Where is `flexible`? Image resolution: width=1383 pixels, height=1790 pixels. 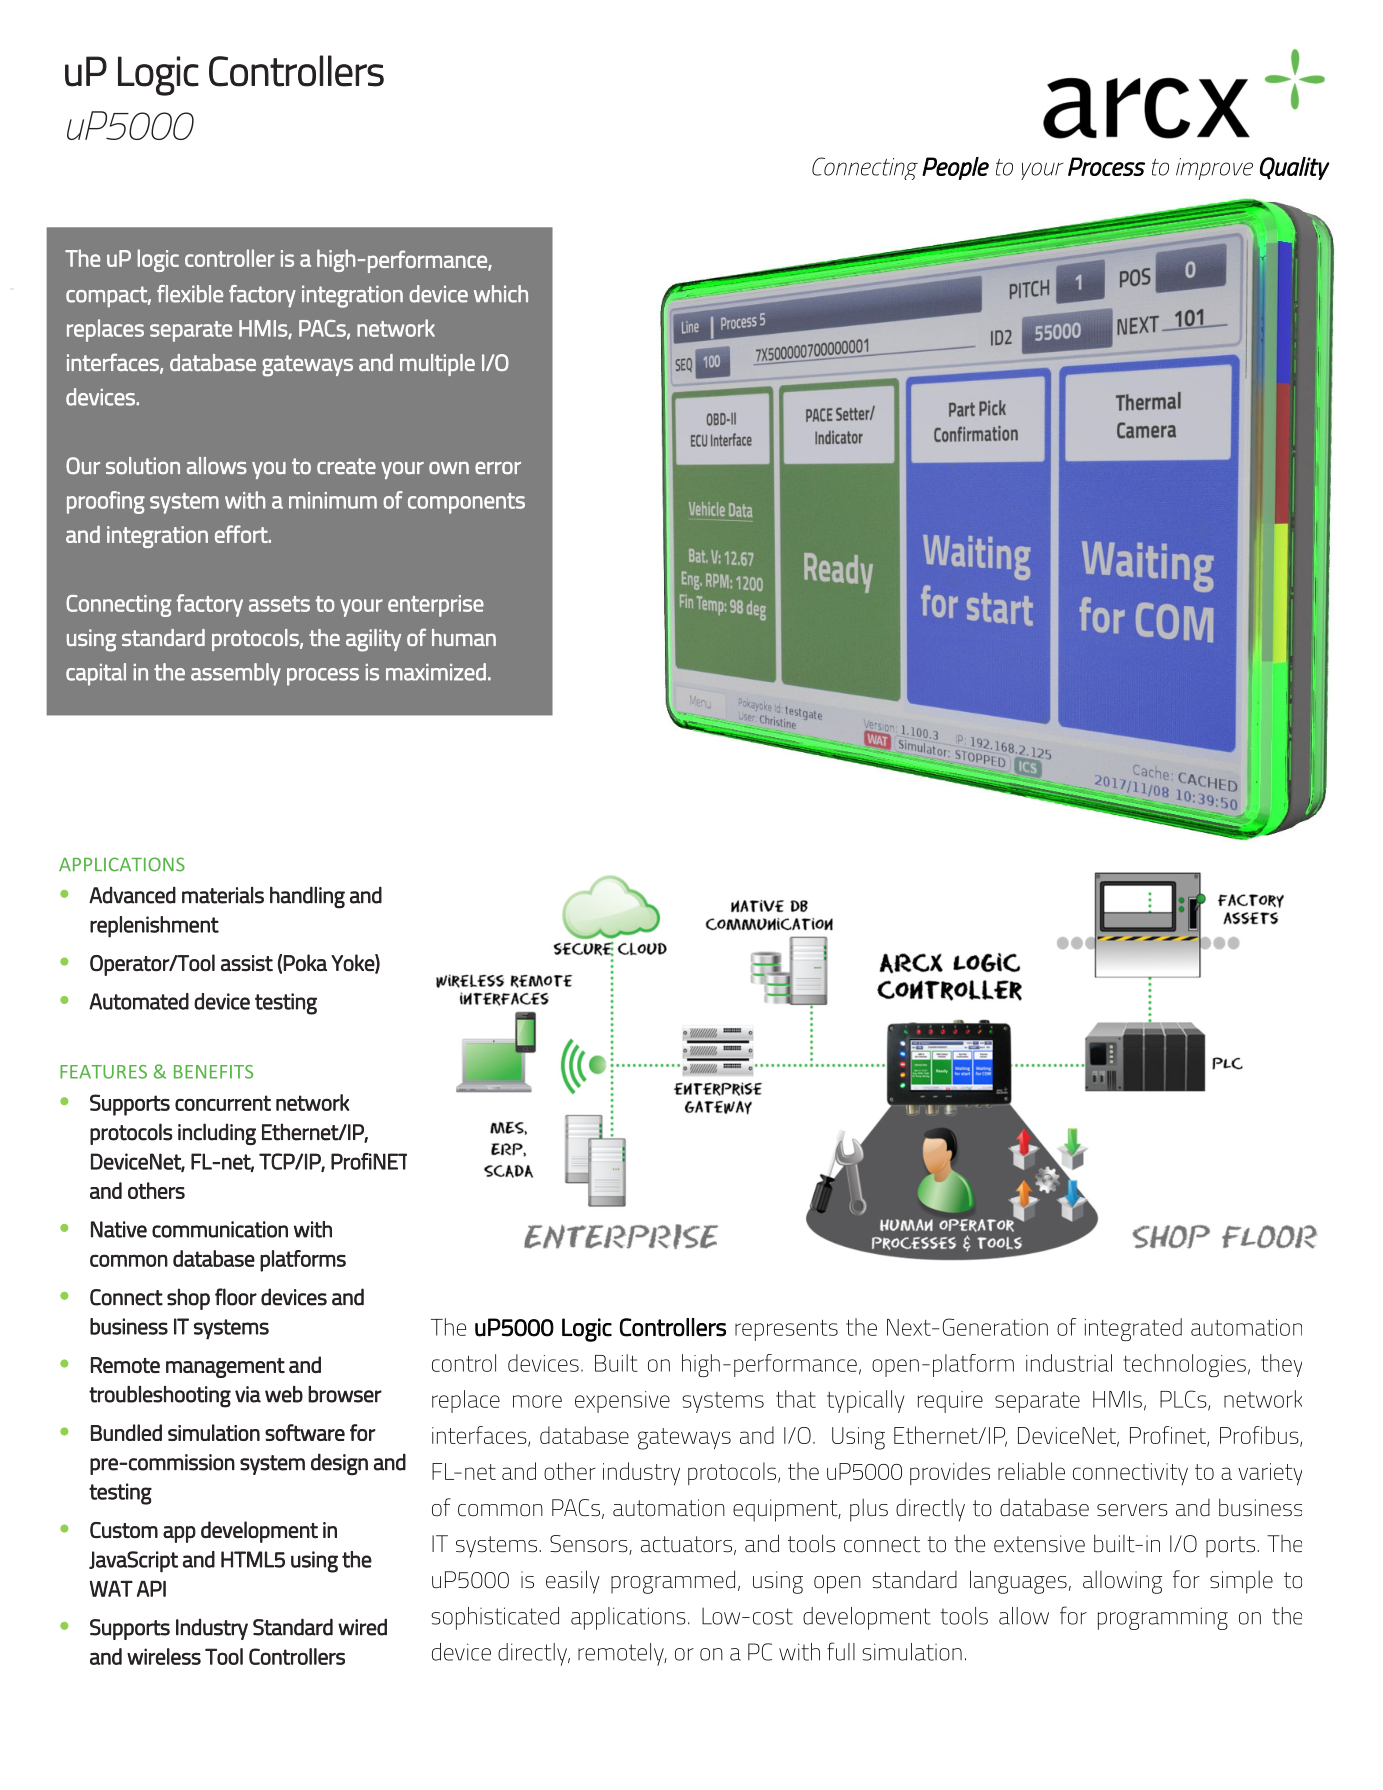 flexible is located at coordinates (190, 294).
